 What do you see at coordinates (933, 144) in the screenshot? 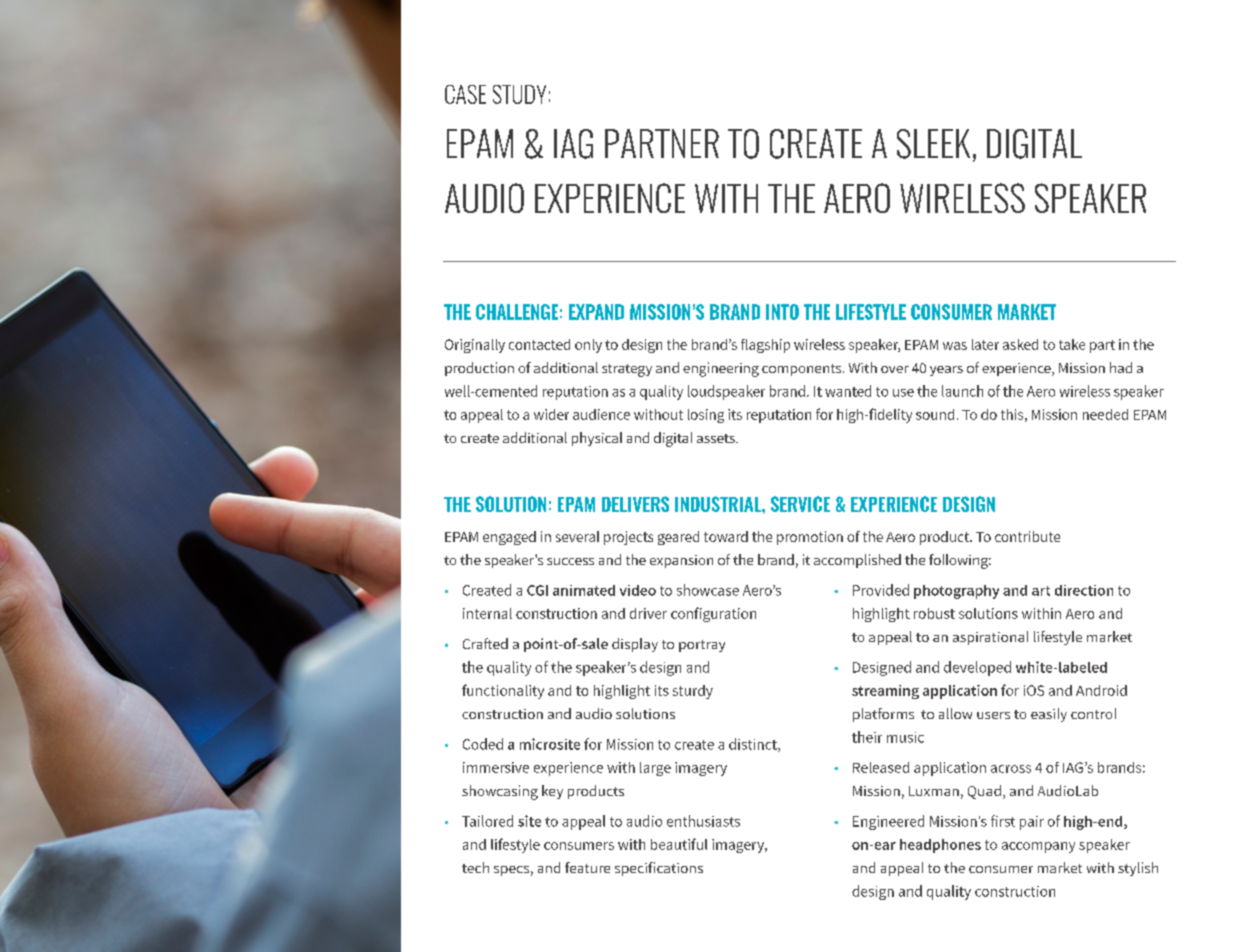
I see `SLEEK` at bounding box center [933, 144].
